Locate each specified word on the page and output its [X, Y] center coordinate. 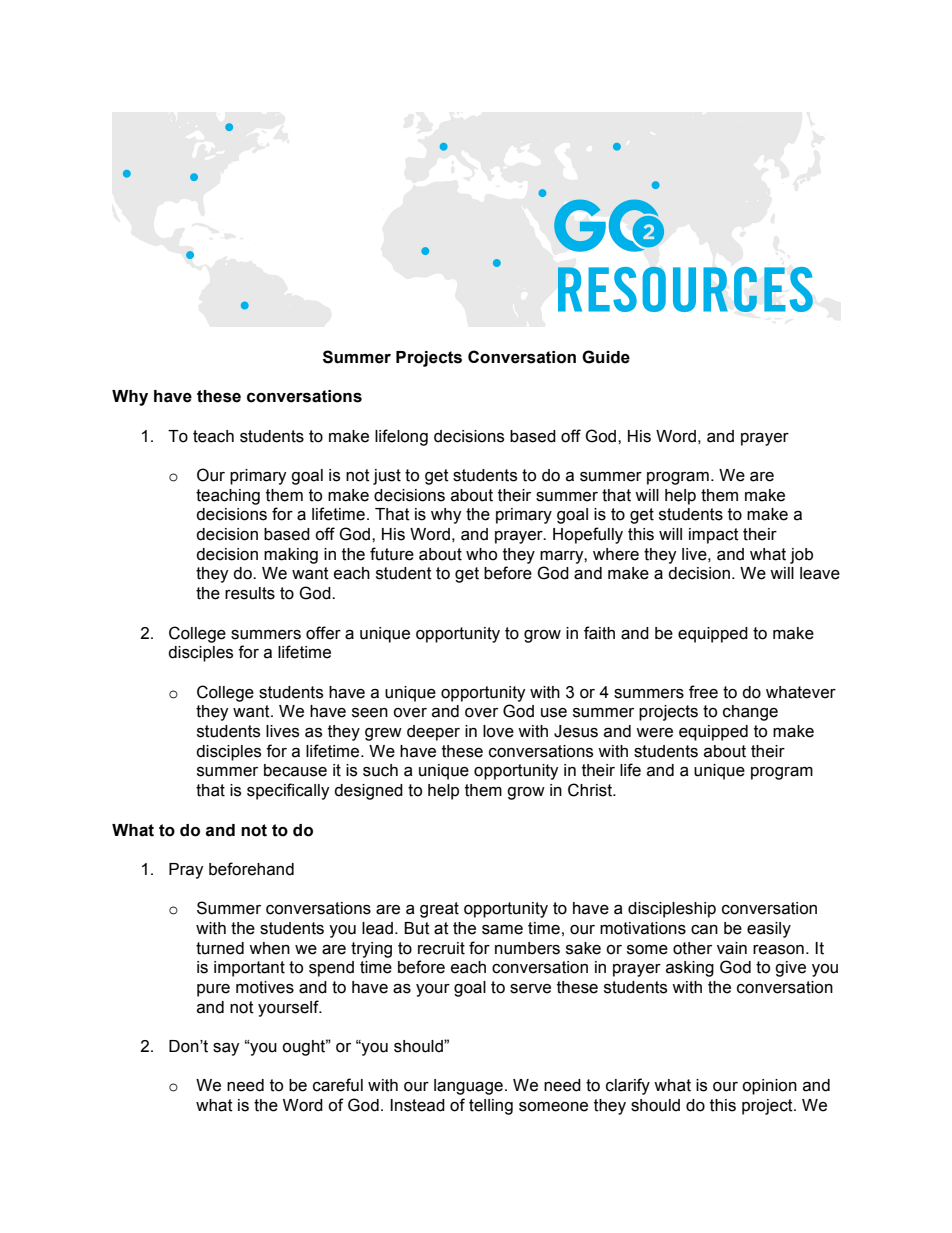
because [295, 770]
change [750, 713]
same [502, 930]
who [481, 554]
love [498, 731]
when [269, 948]
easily [769, 930]
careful [338, 1085]
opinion [769, 1087]
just [387, 477]
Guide [606, 357]
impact [714, 536]
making [291, 556]
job [801, 556]
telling [491, 1107]
